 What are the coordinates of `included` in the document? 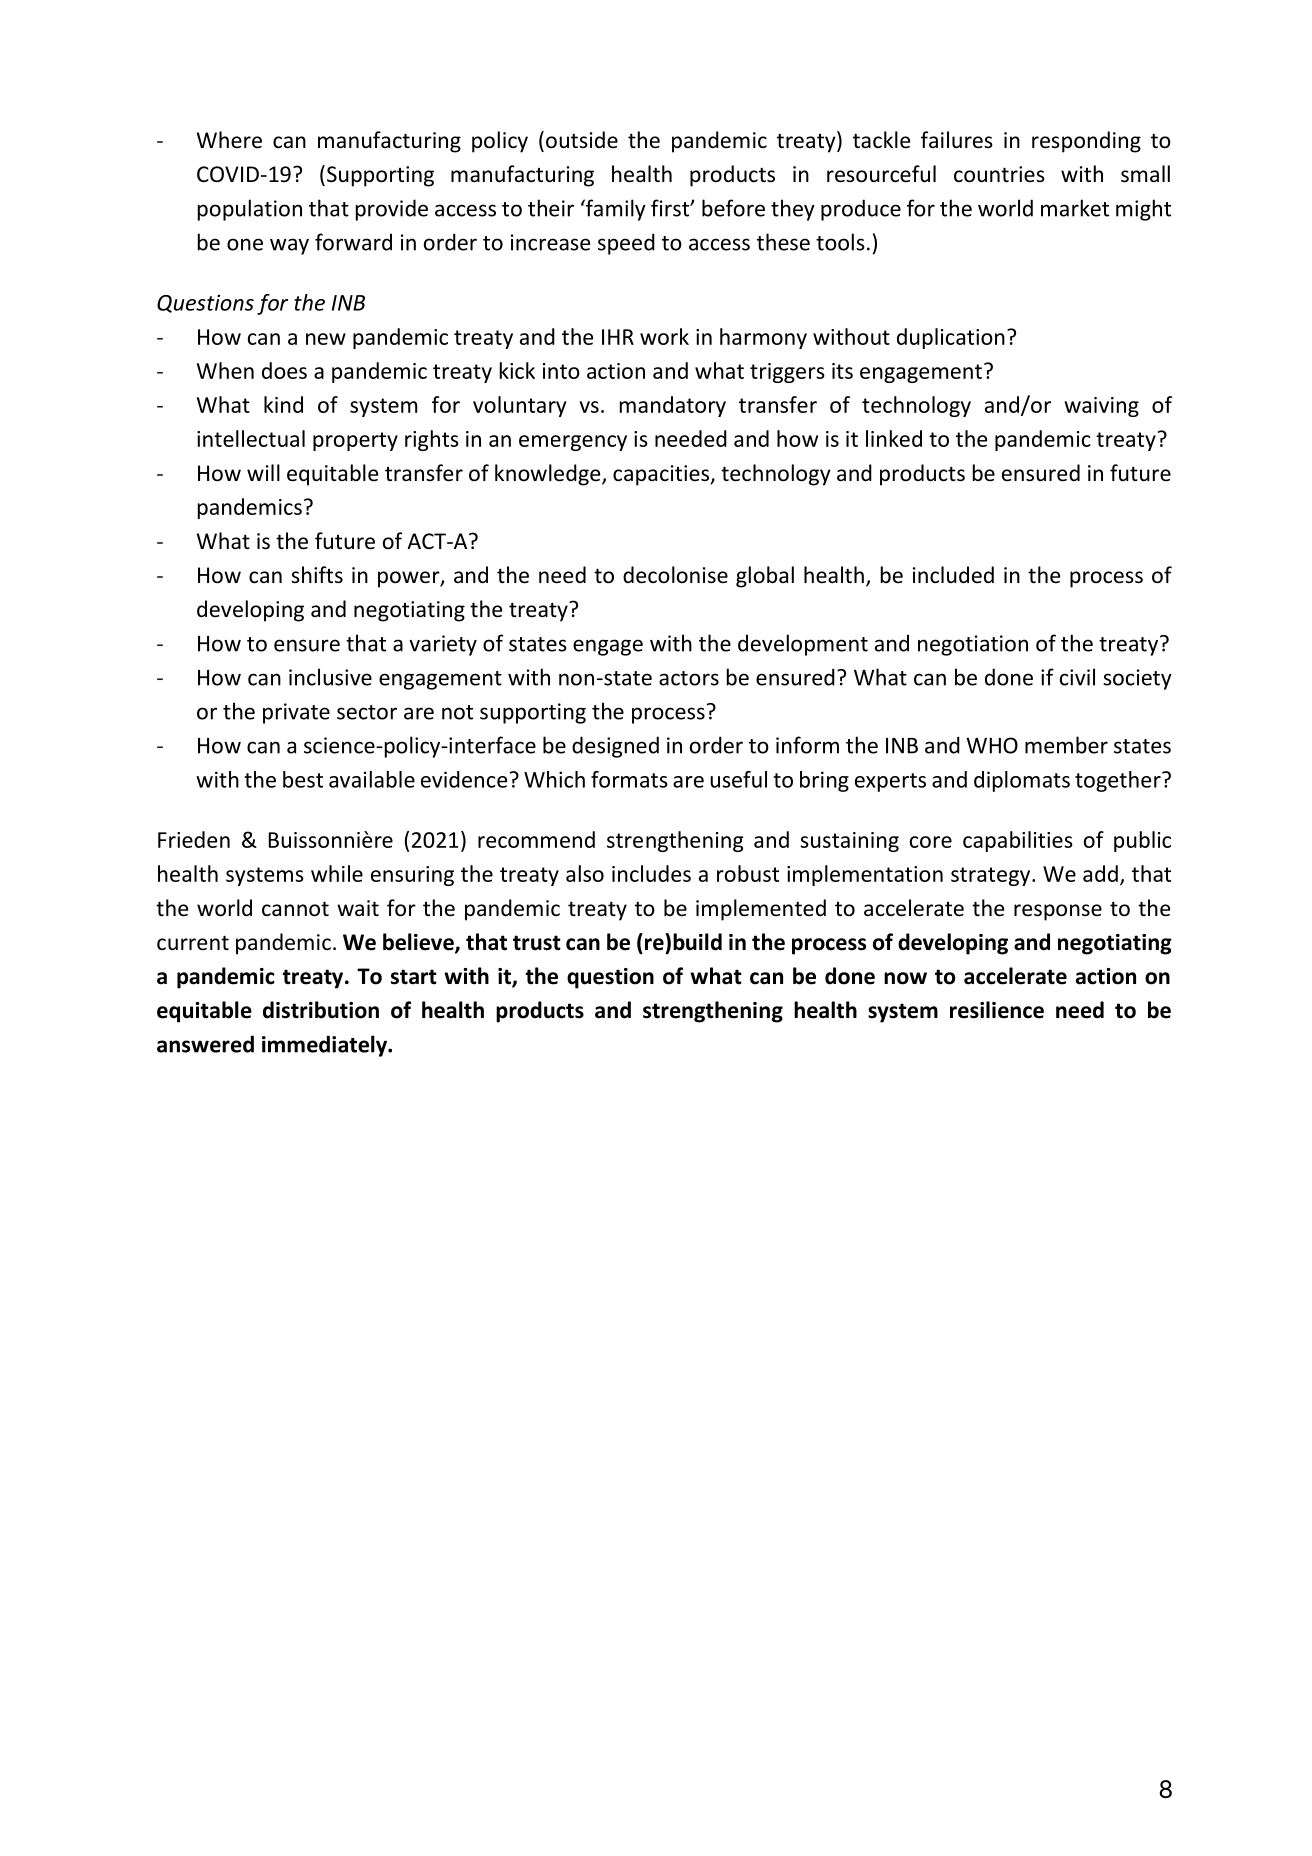 It's located at (953, 575).
